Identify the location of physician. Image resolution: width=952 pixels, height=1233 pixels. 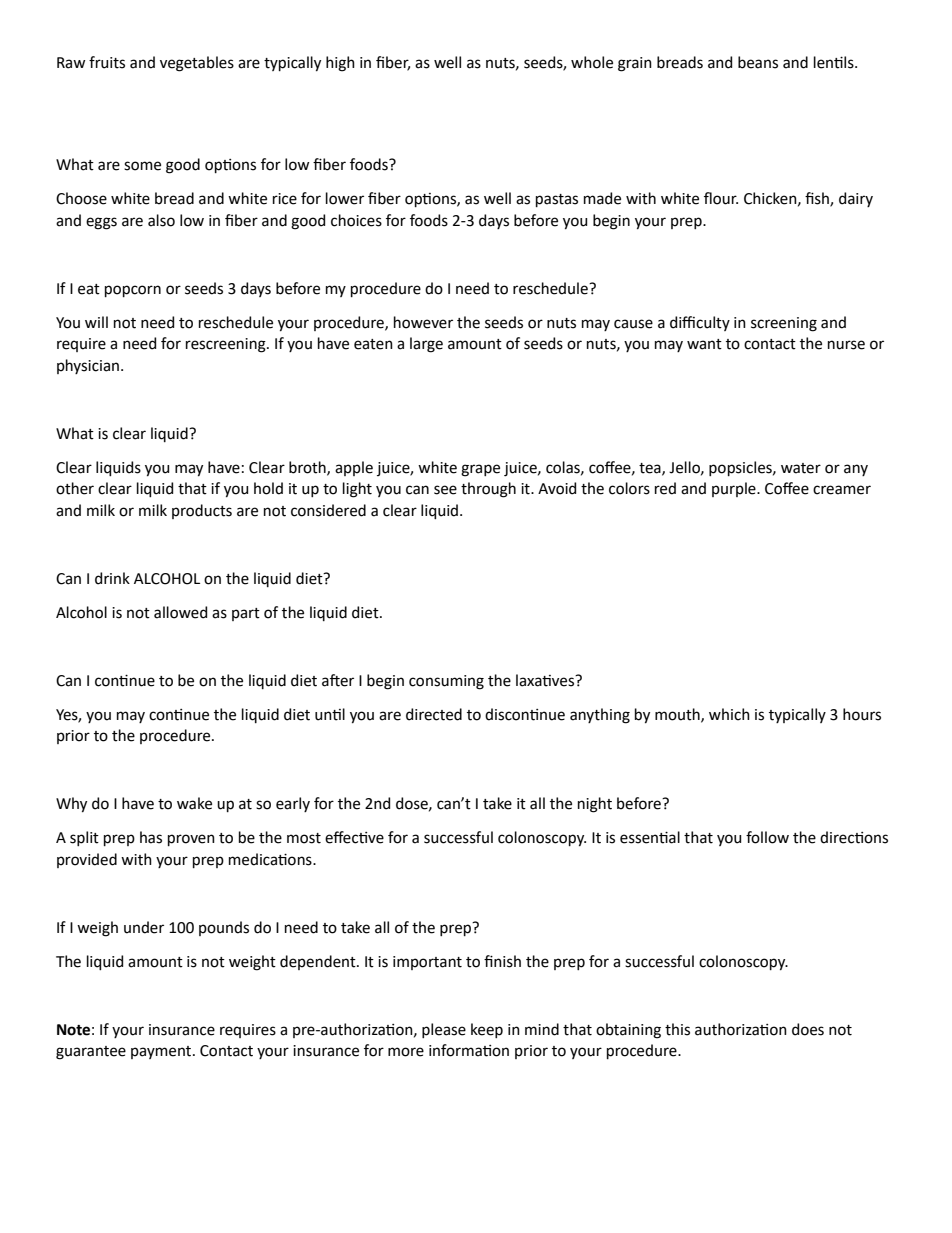
(88, 366).
